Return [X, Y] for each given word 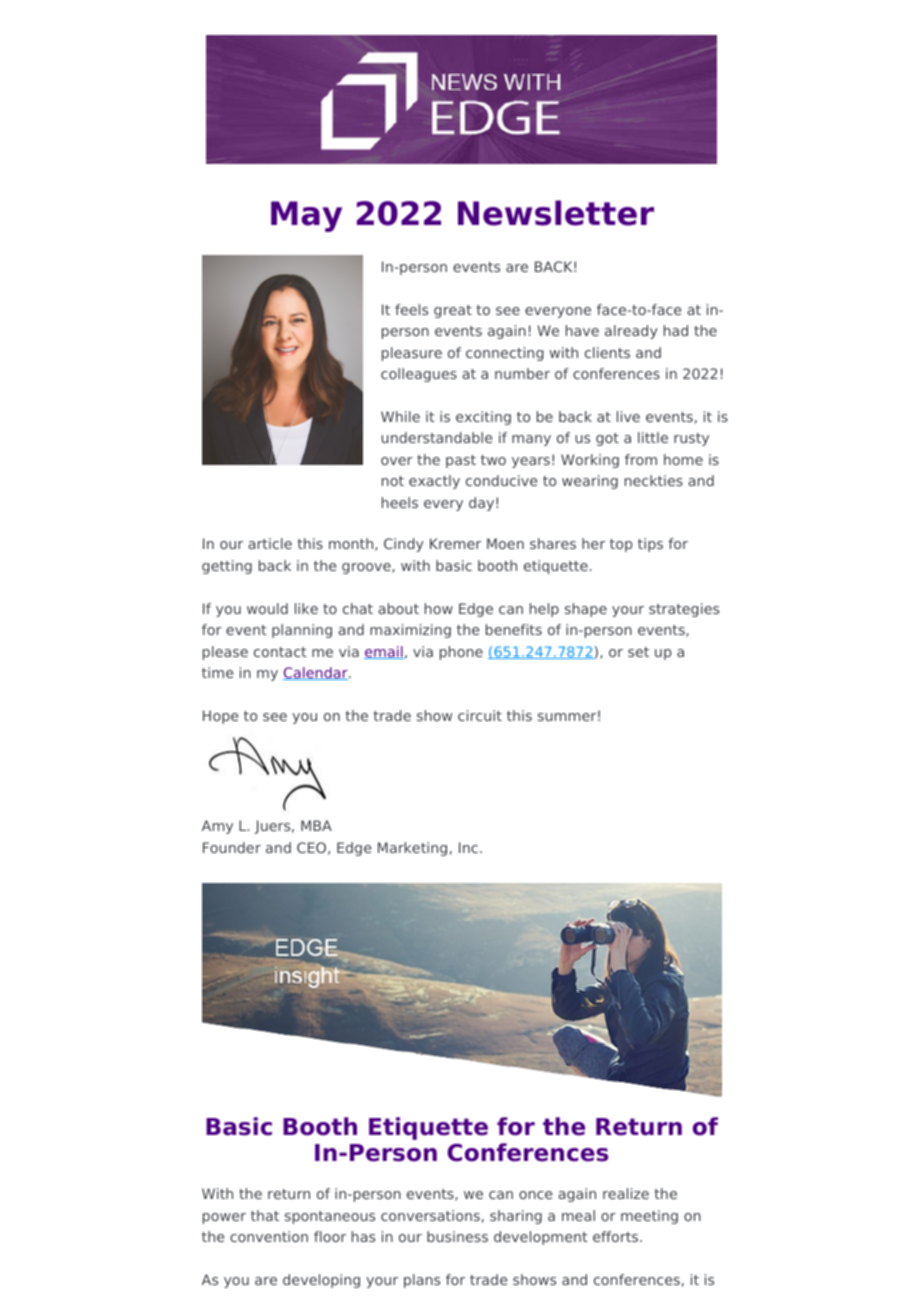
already [631, 332]
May [306, 216]
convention [269, 1236]
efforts [617, 1236]
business [457, 1236]
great [453, 311]
